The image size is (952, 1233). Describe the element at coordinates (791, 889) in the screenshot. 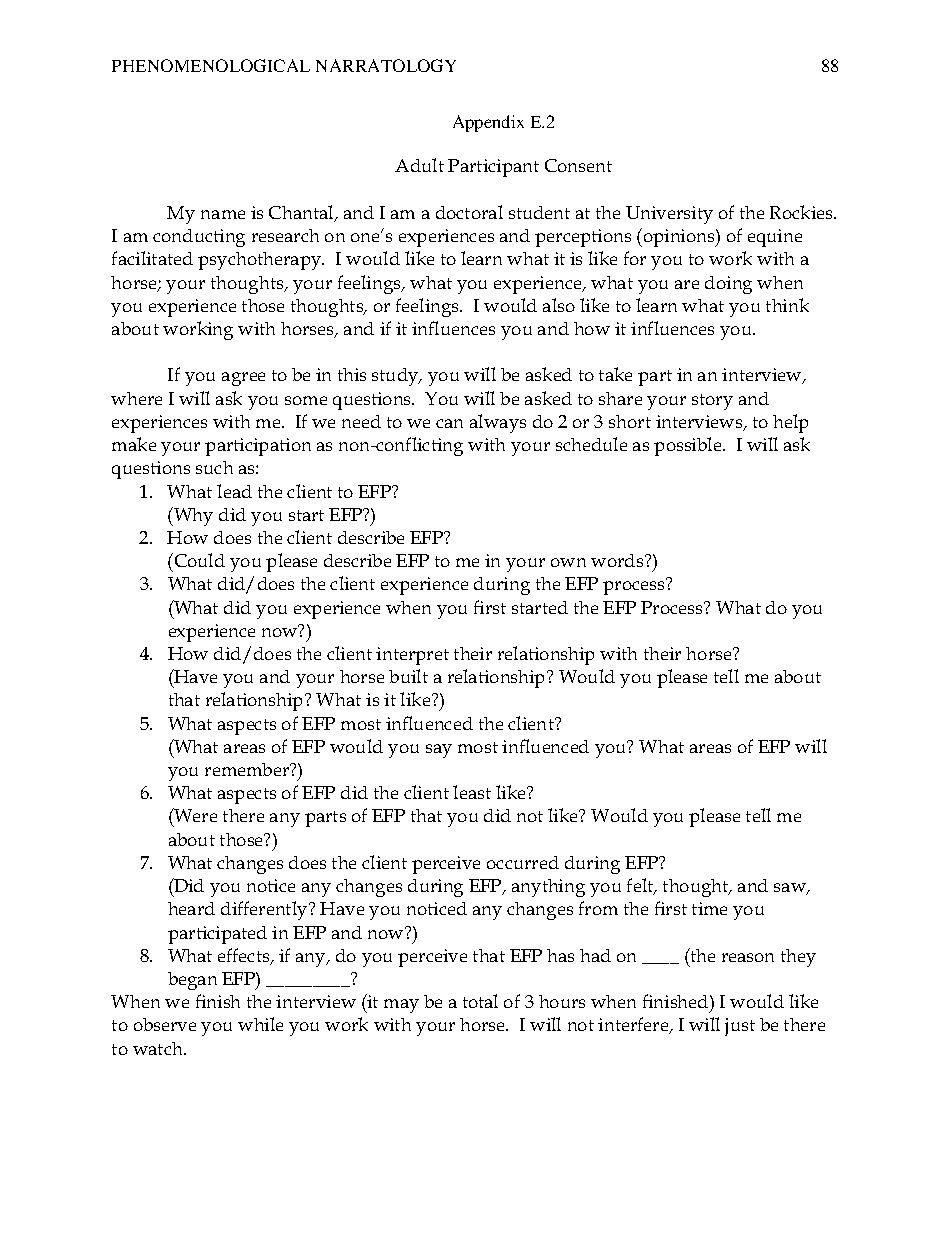

I see `saw` at that location.
